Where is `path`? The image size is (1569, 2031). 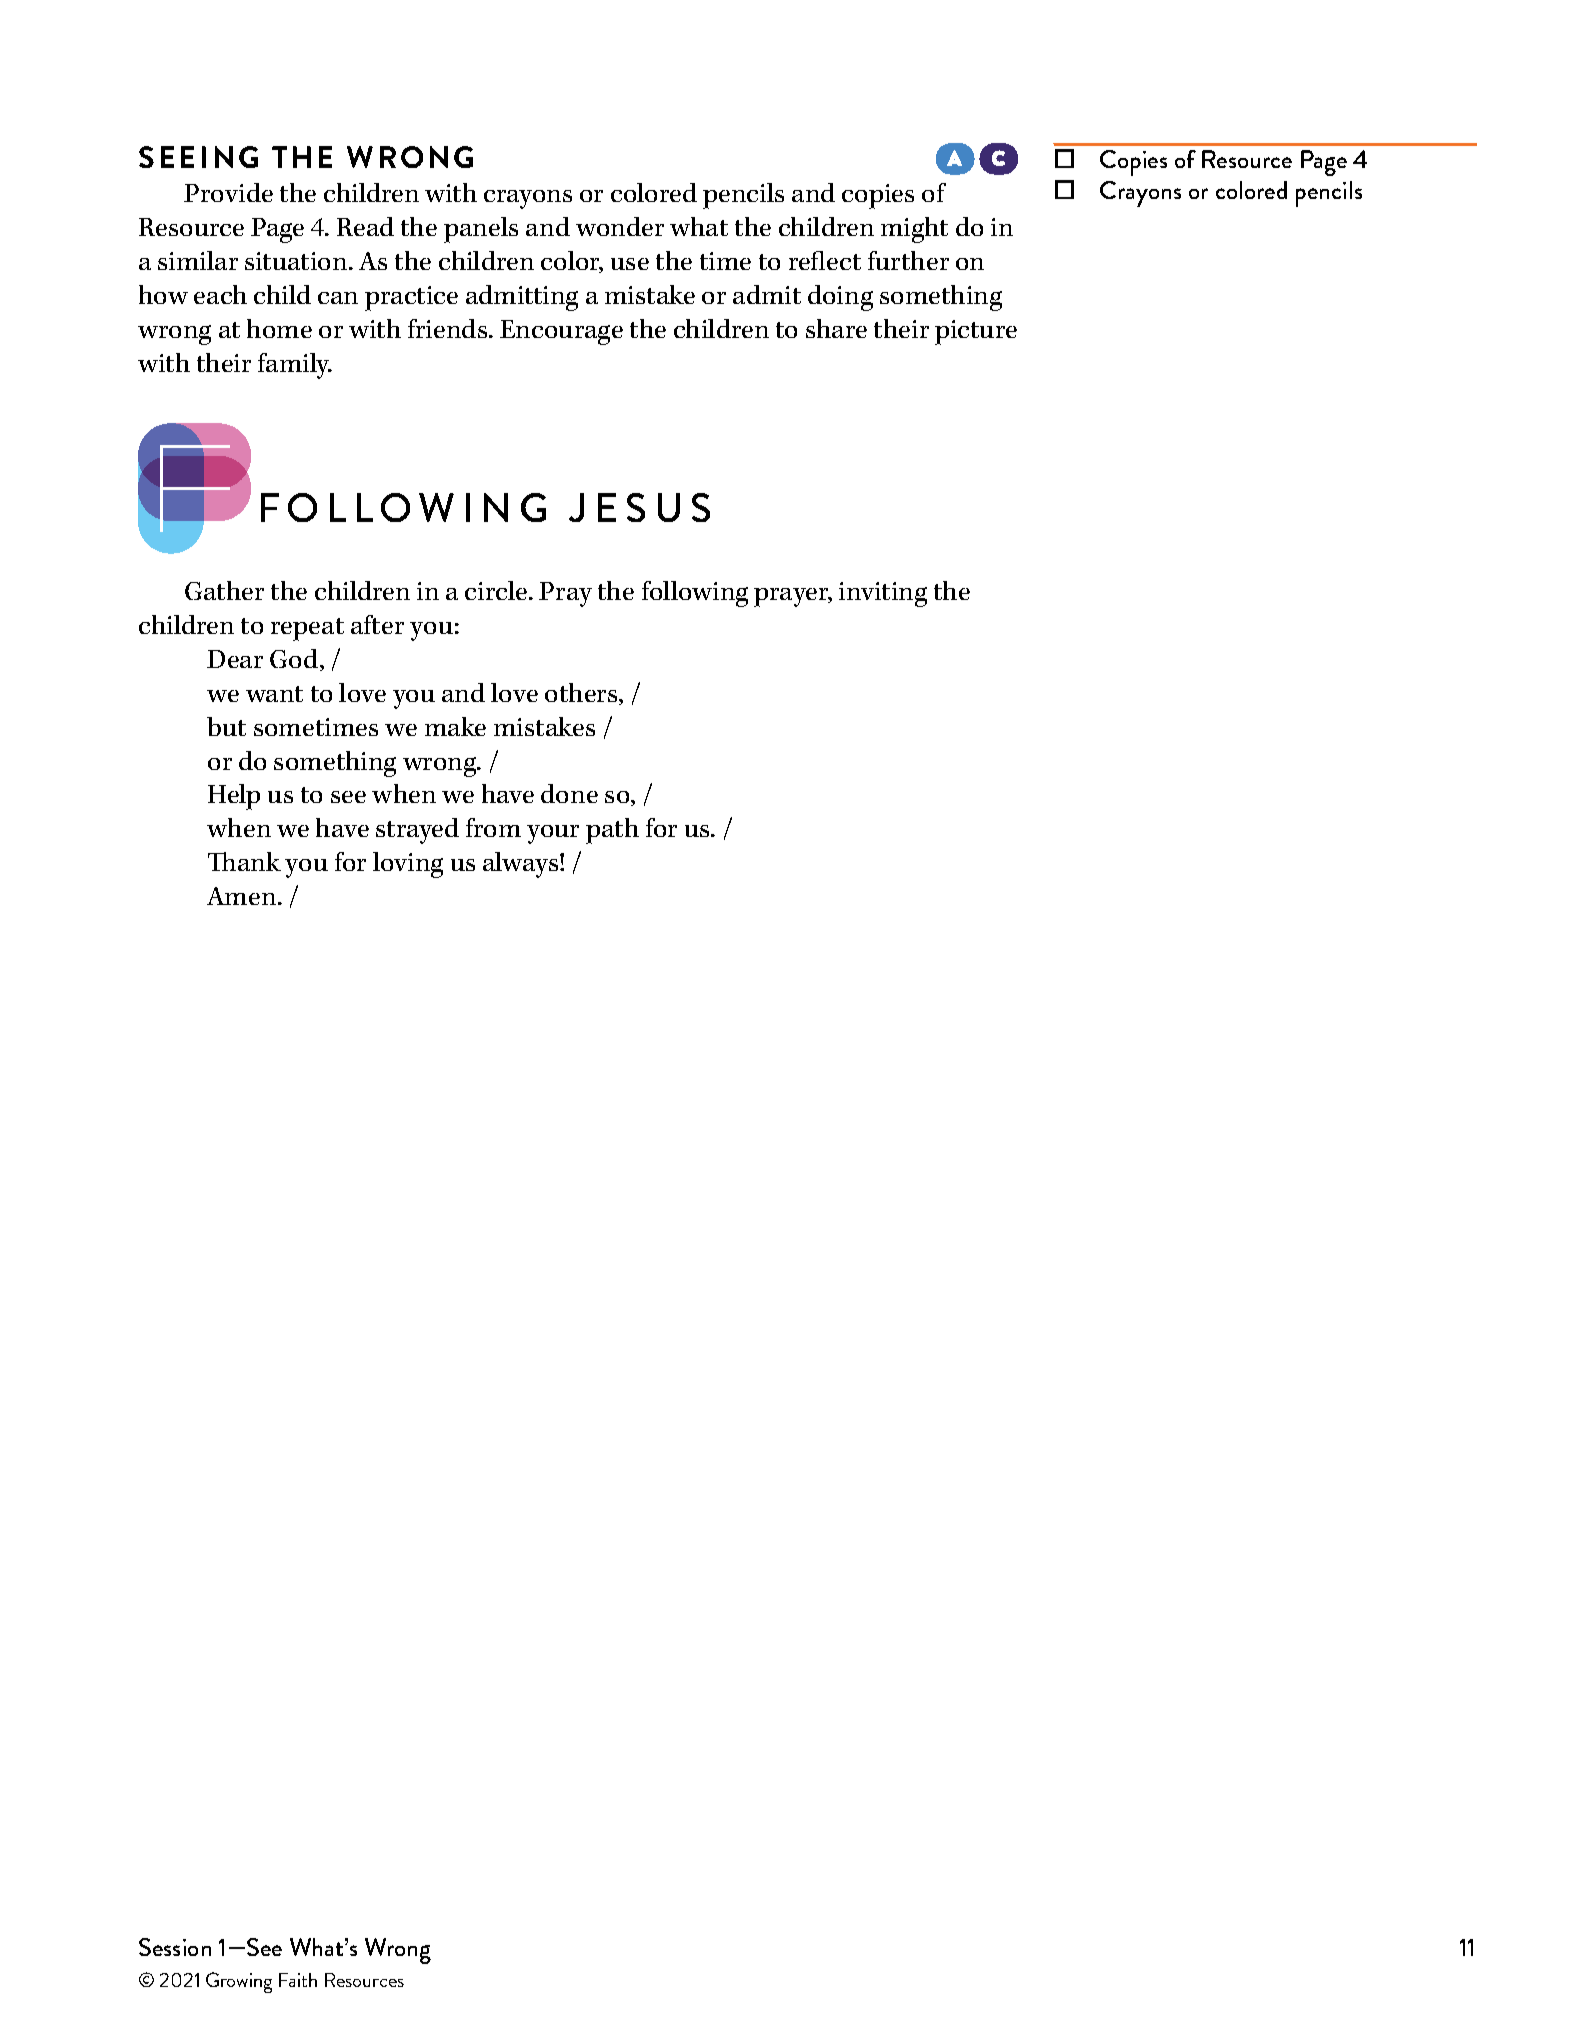 path is located at coordinates (612, 831).
